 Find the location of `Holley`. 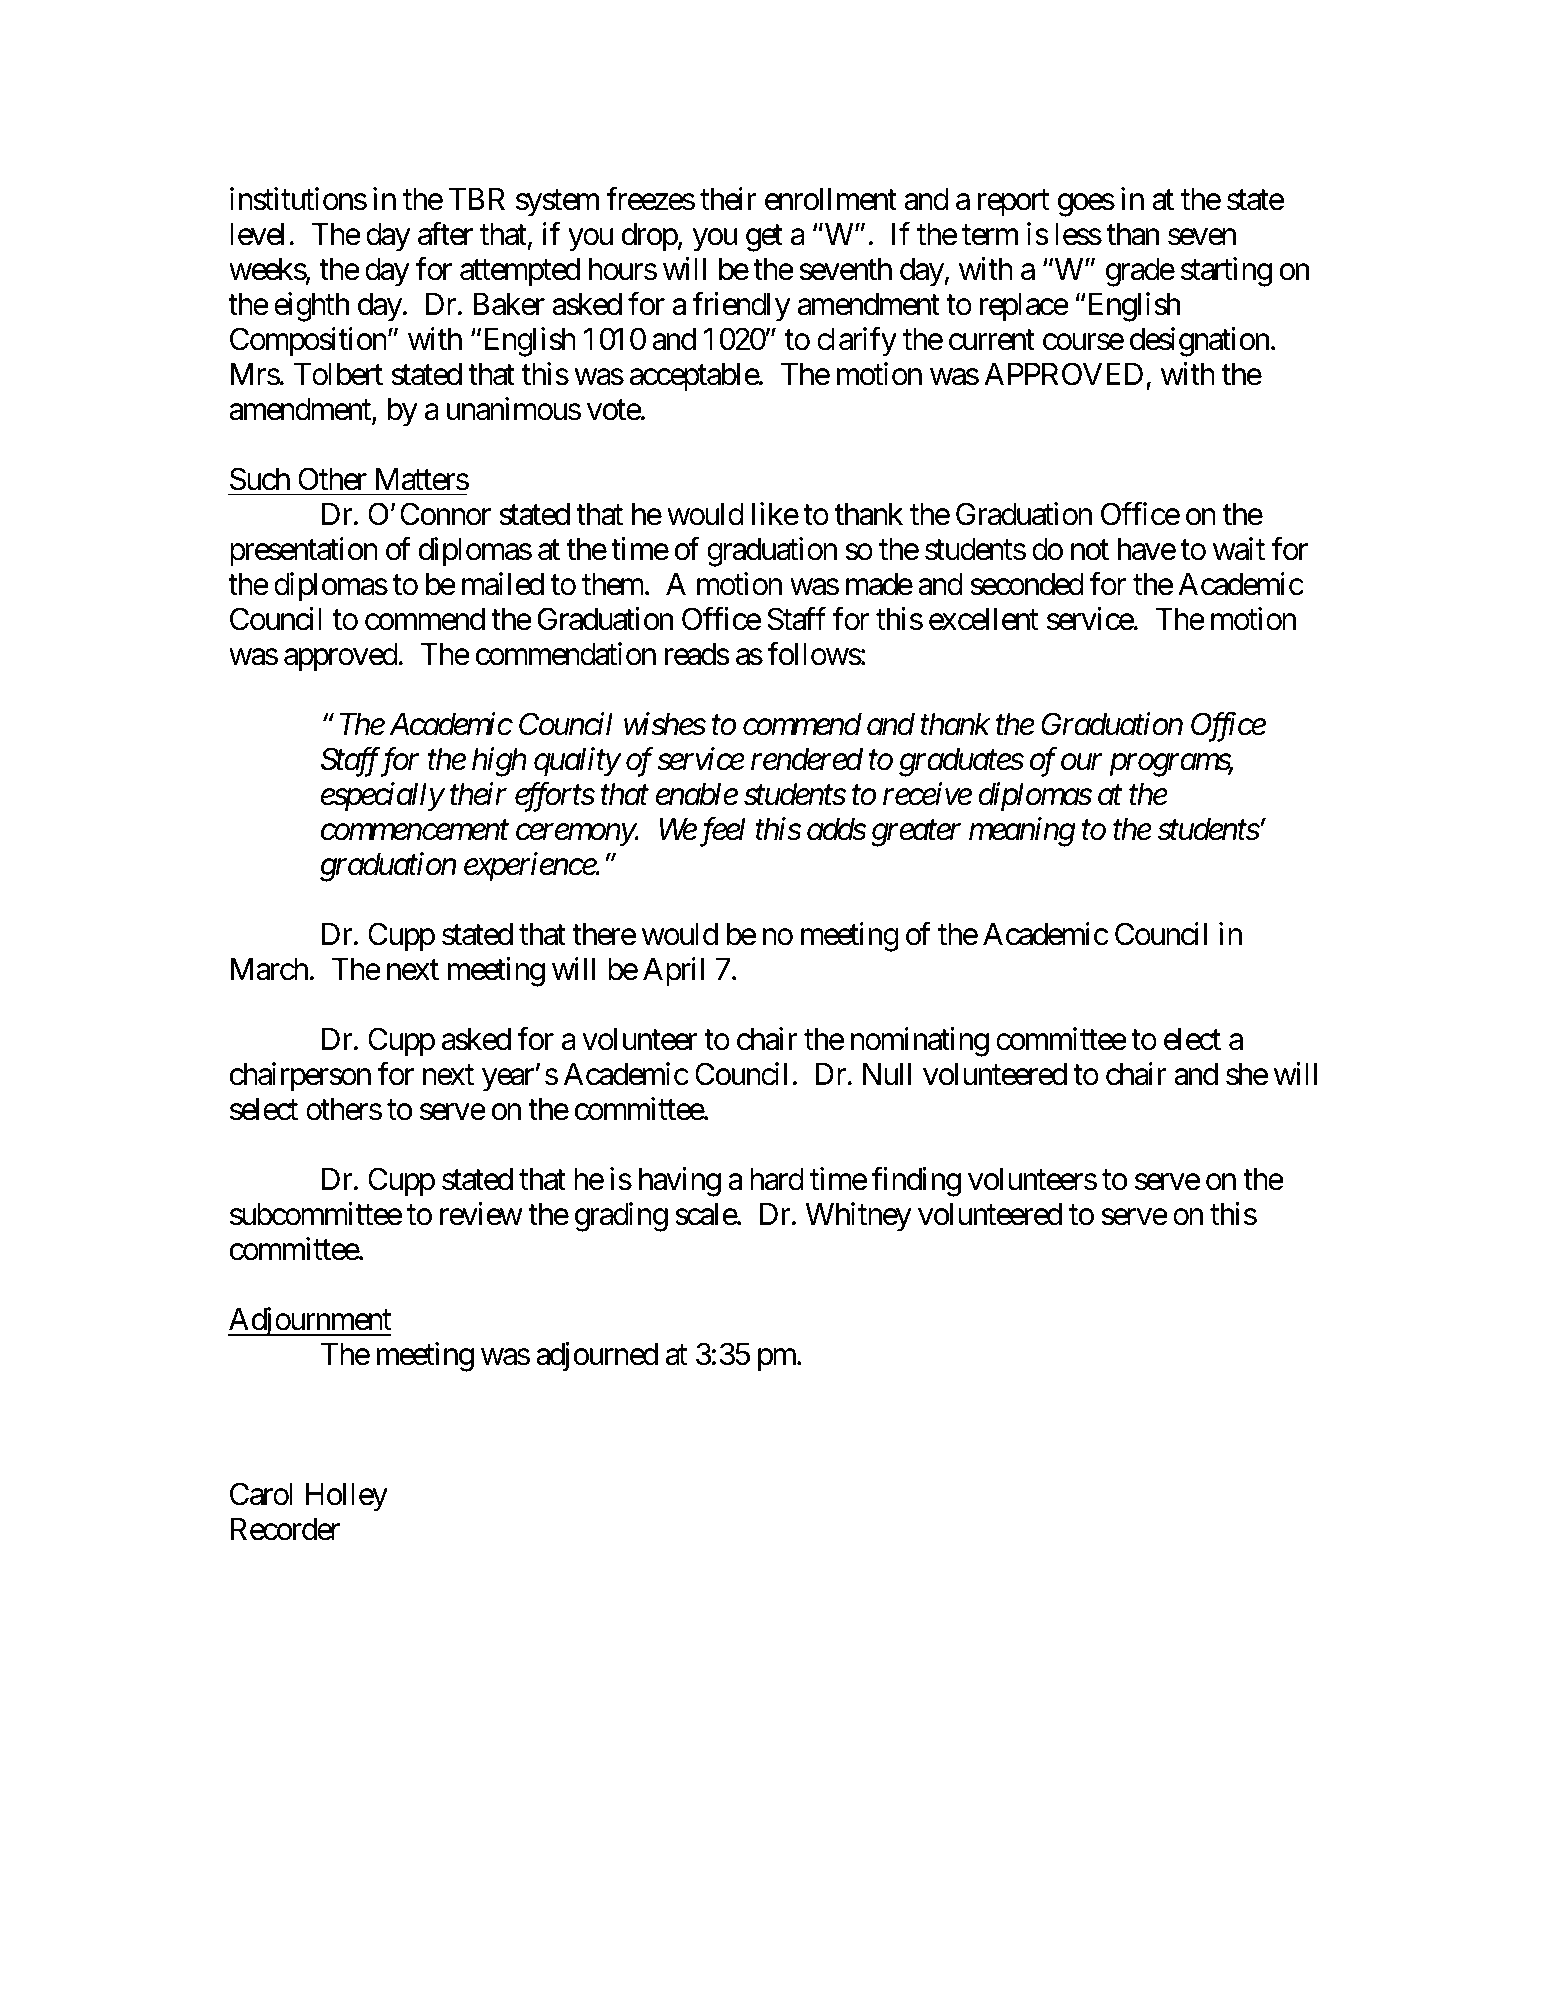

Holley is located at coordinates (347, 1497).
